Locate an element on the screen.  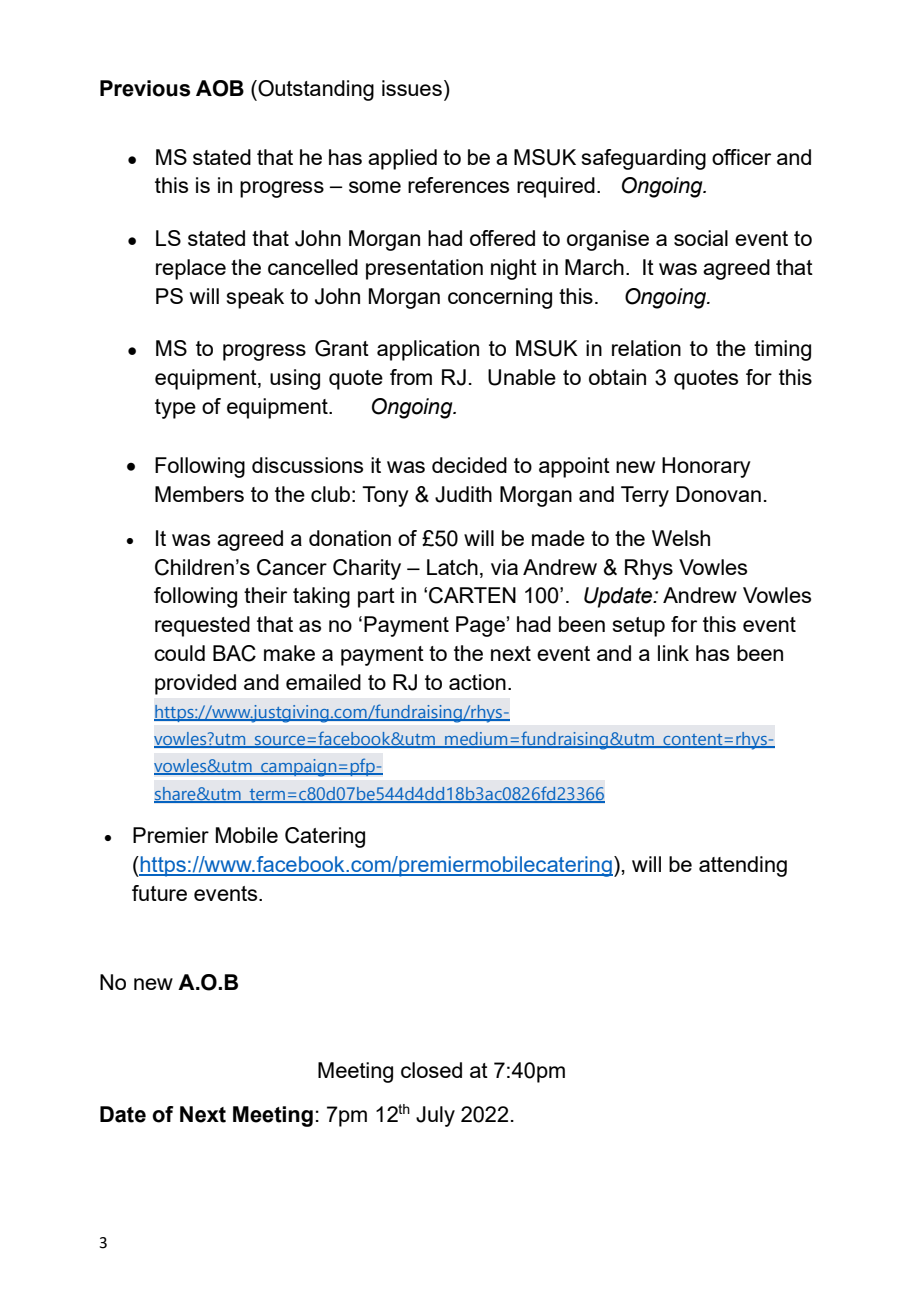
future is located at coordinates (159, 893).
